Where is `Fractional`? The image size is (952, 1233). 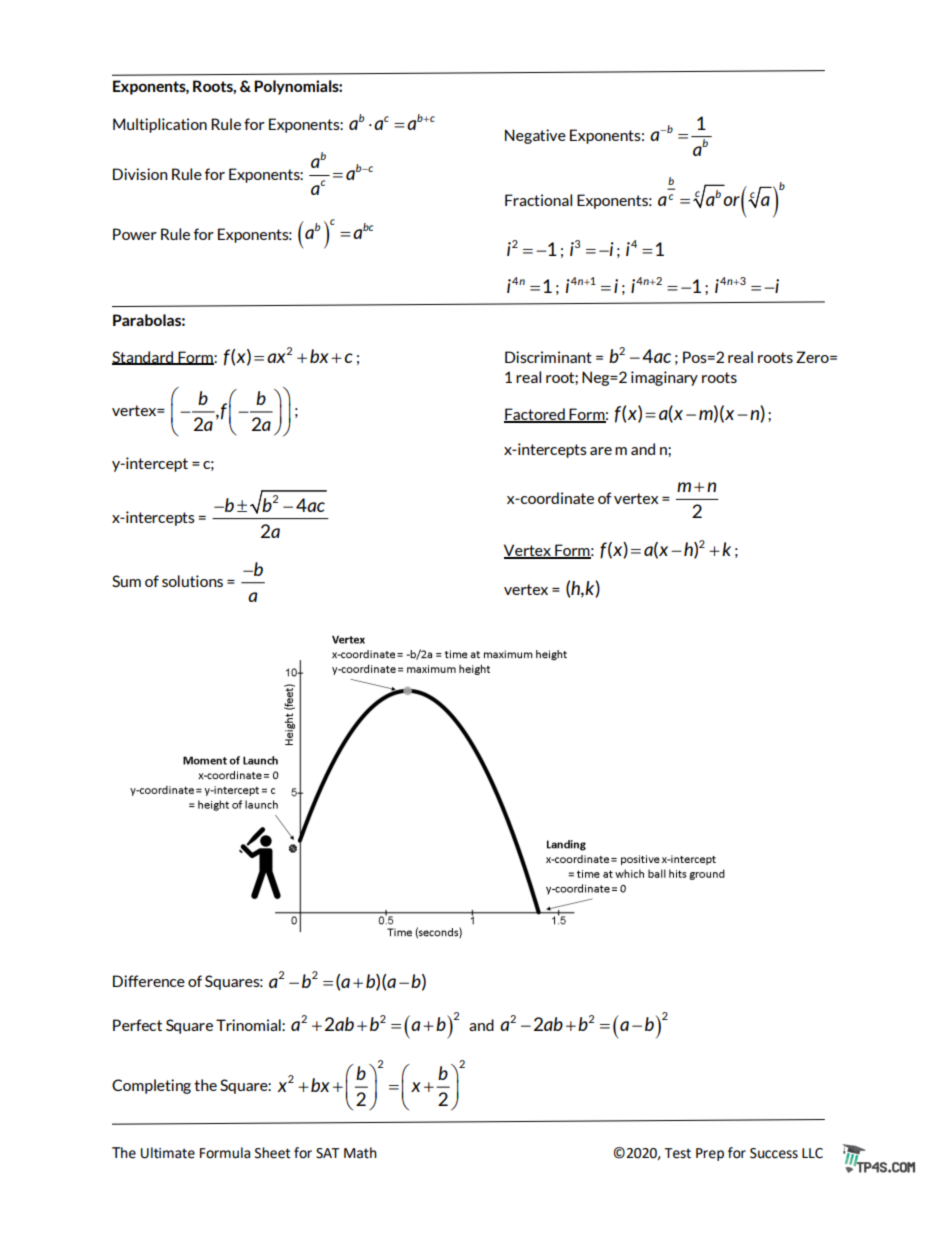 Fractional is located at coordinates (538, 200).
